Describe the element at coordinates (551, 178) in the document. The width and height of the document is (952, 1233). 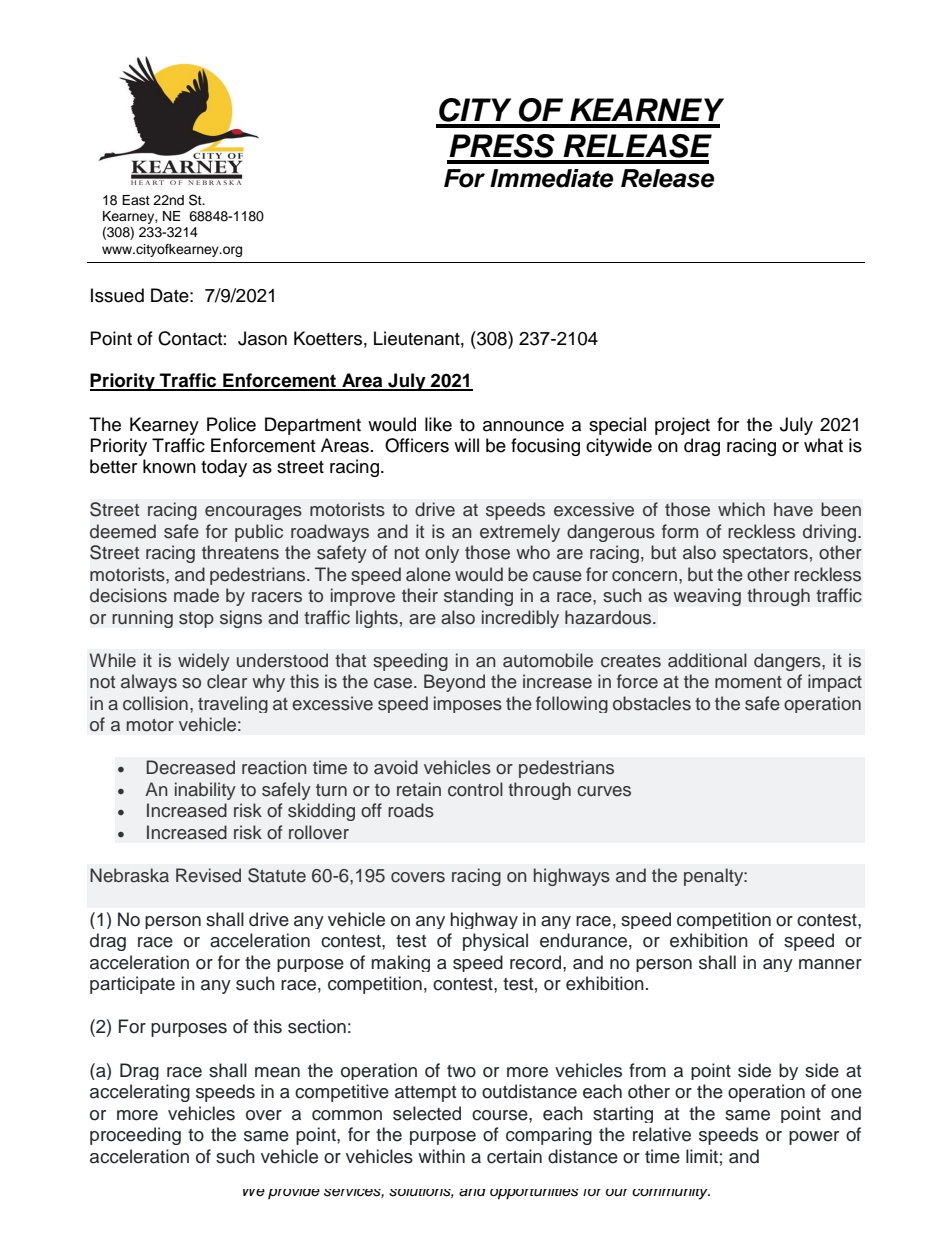
I see `Immediate` at that location.
